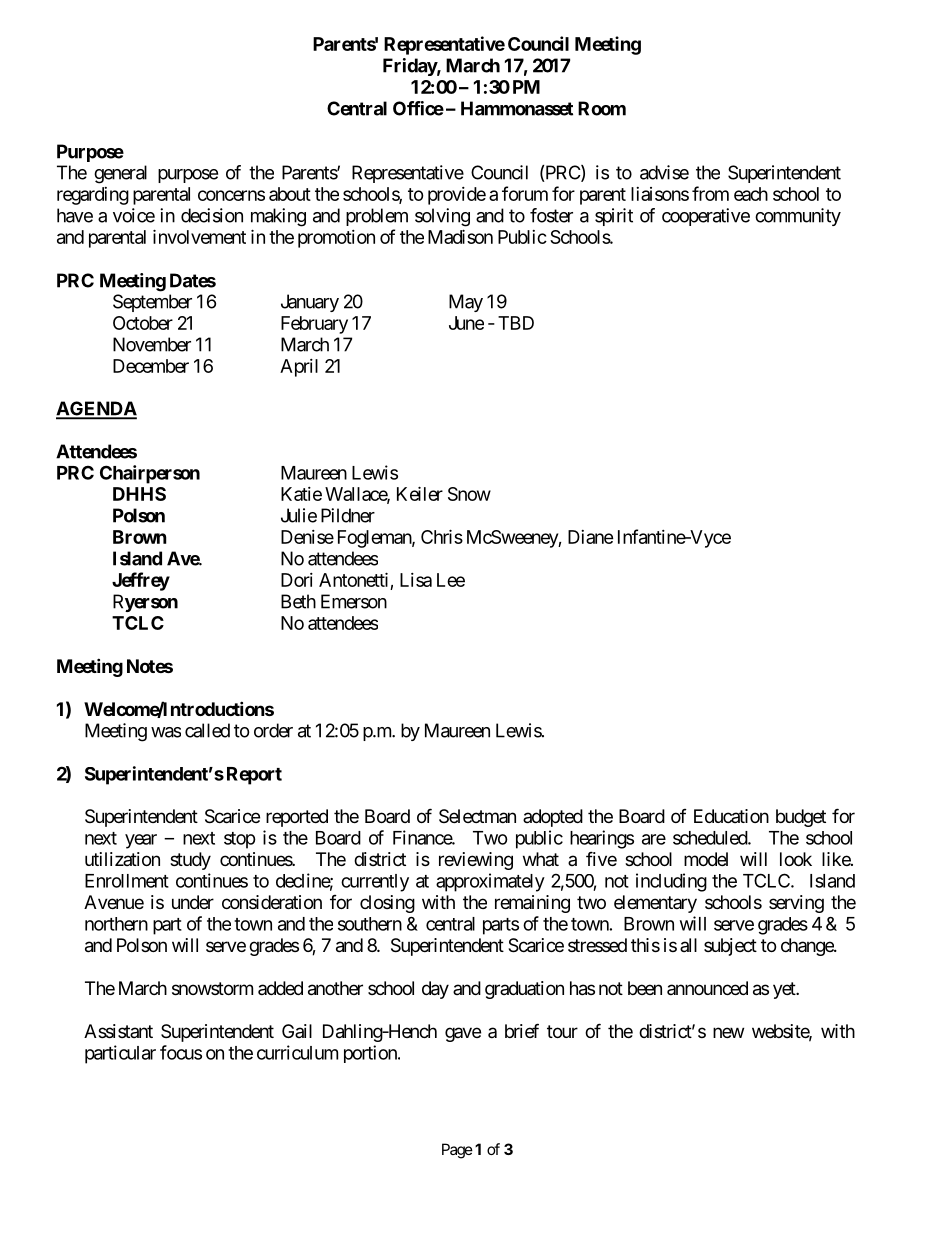 Image resolution: width=952 pixels, height=1233 pixels. I want to click on gave, so click(463, 1034).
